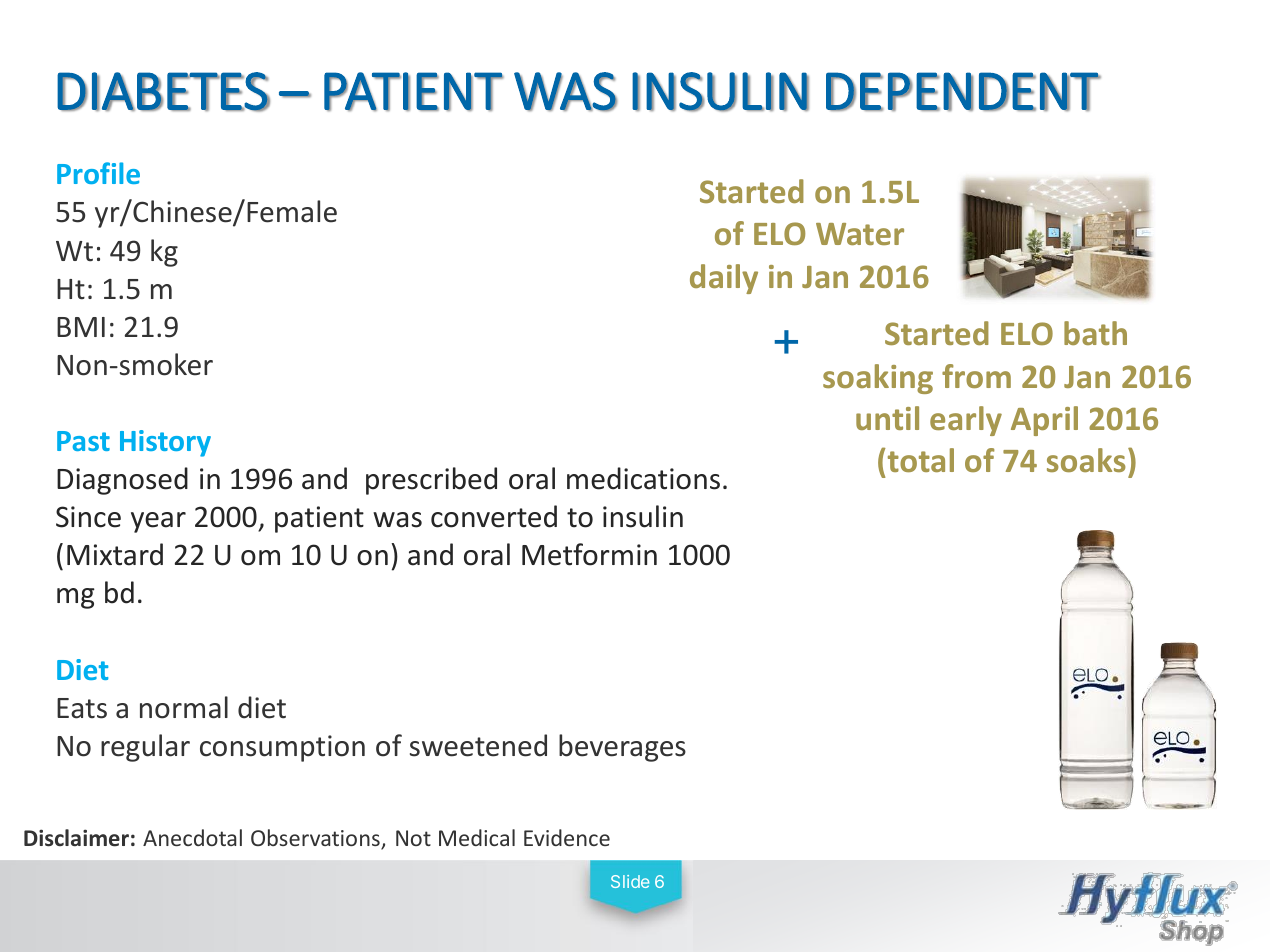 Image resolution: width=1270 pixels, height=952 pixels. I want to click on Slide, so click(630, 881).
